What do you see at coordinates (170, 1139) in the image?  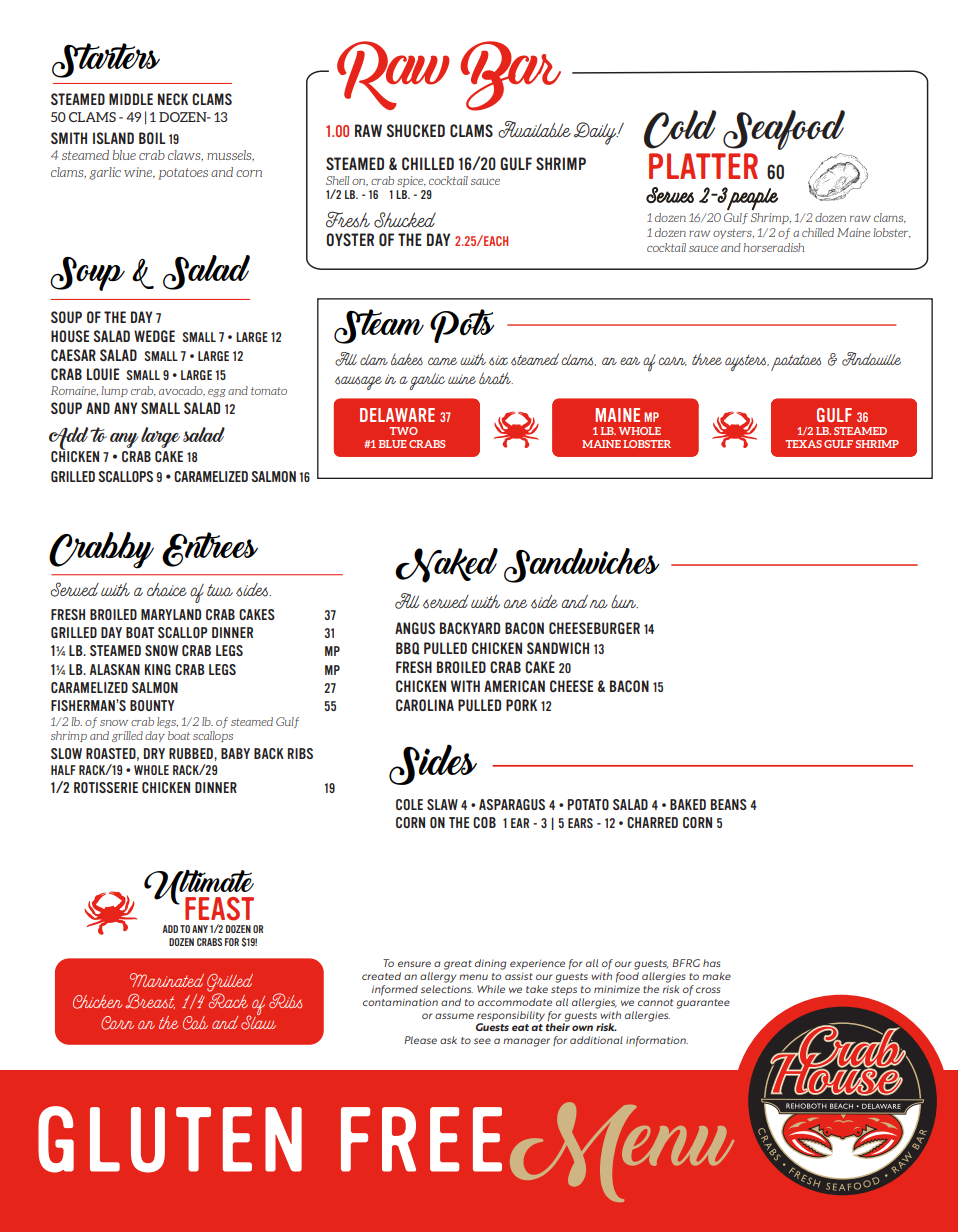 I see `GLUTEN` at bounding box center [170, 1139].
